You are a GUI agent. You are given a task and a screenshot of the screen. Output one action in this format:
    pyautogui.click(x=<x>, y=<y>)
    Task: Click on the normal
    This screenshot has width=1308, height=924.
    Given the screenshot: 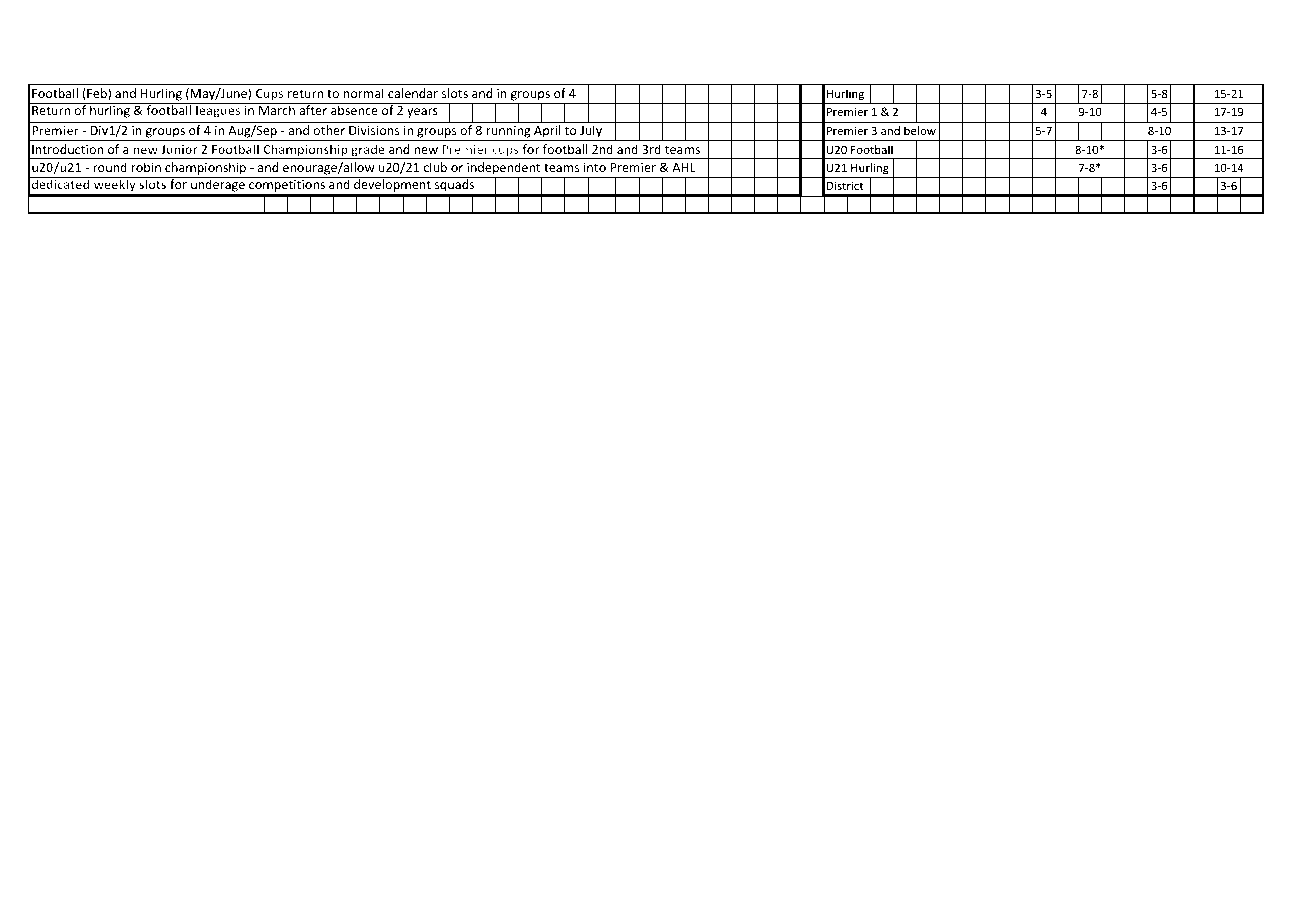 What is the action you would take?
    pyautogui.click(x=364, y=93)
